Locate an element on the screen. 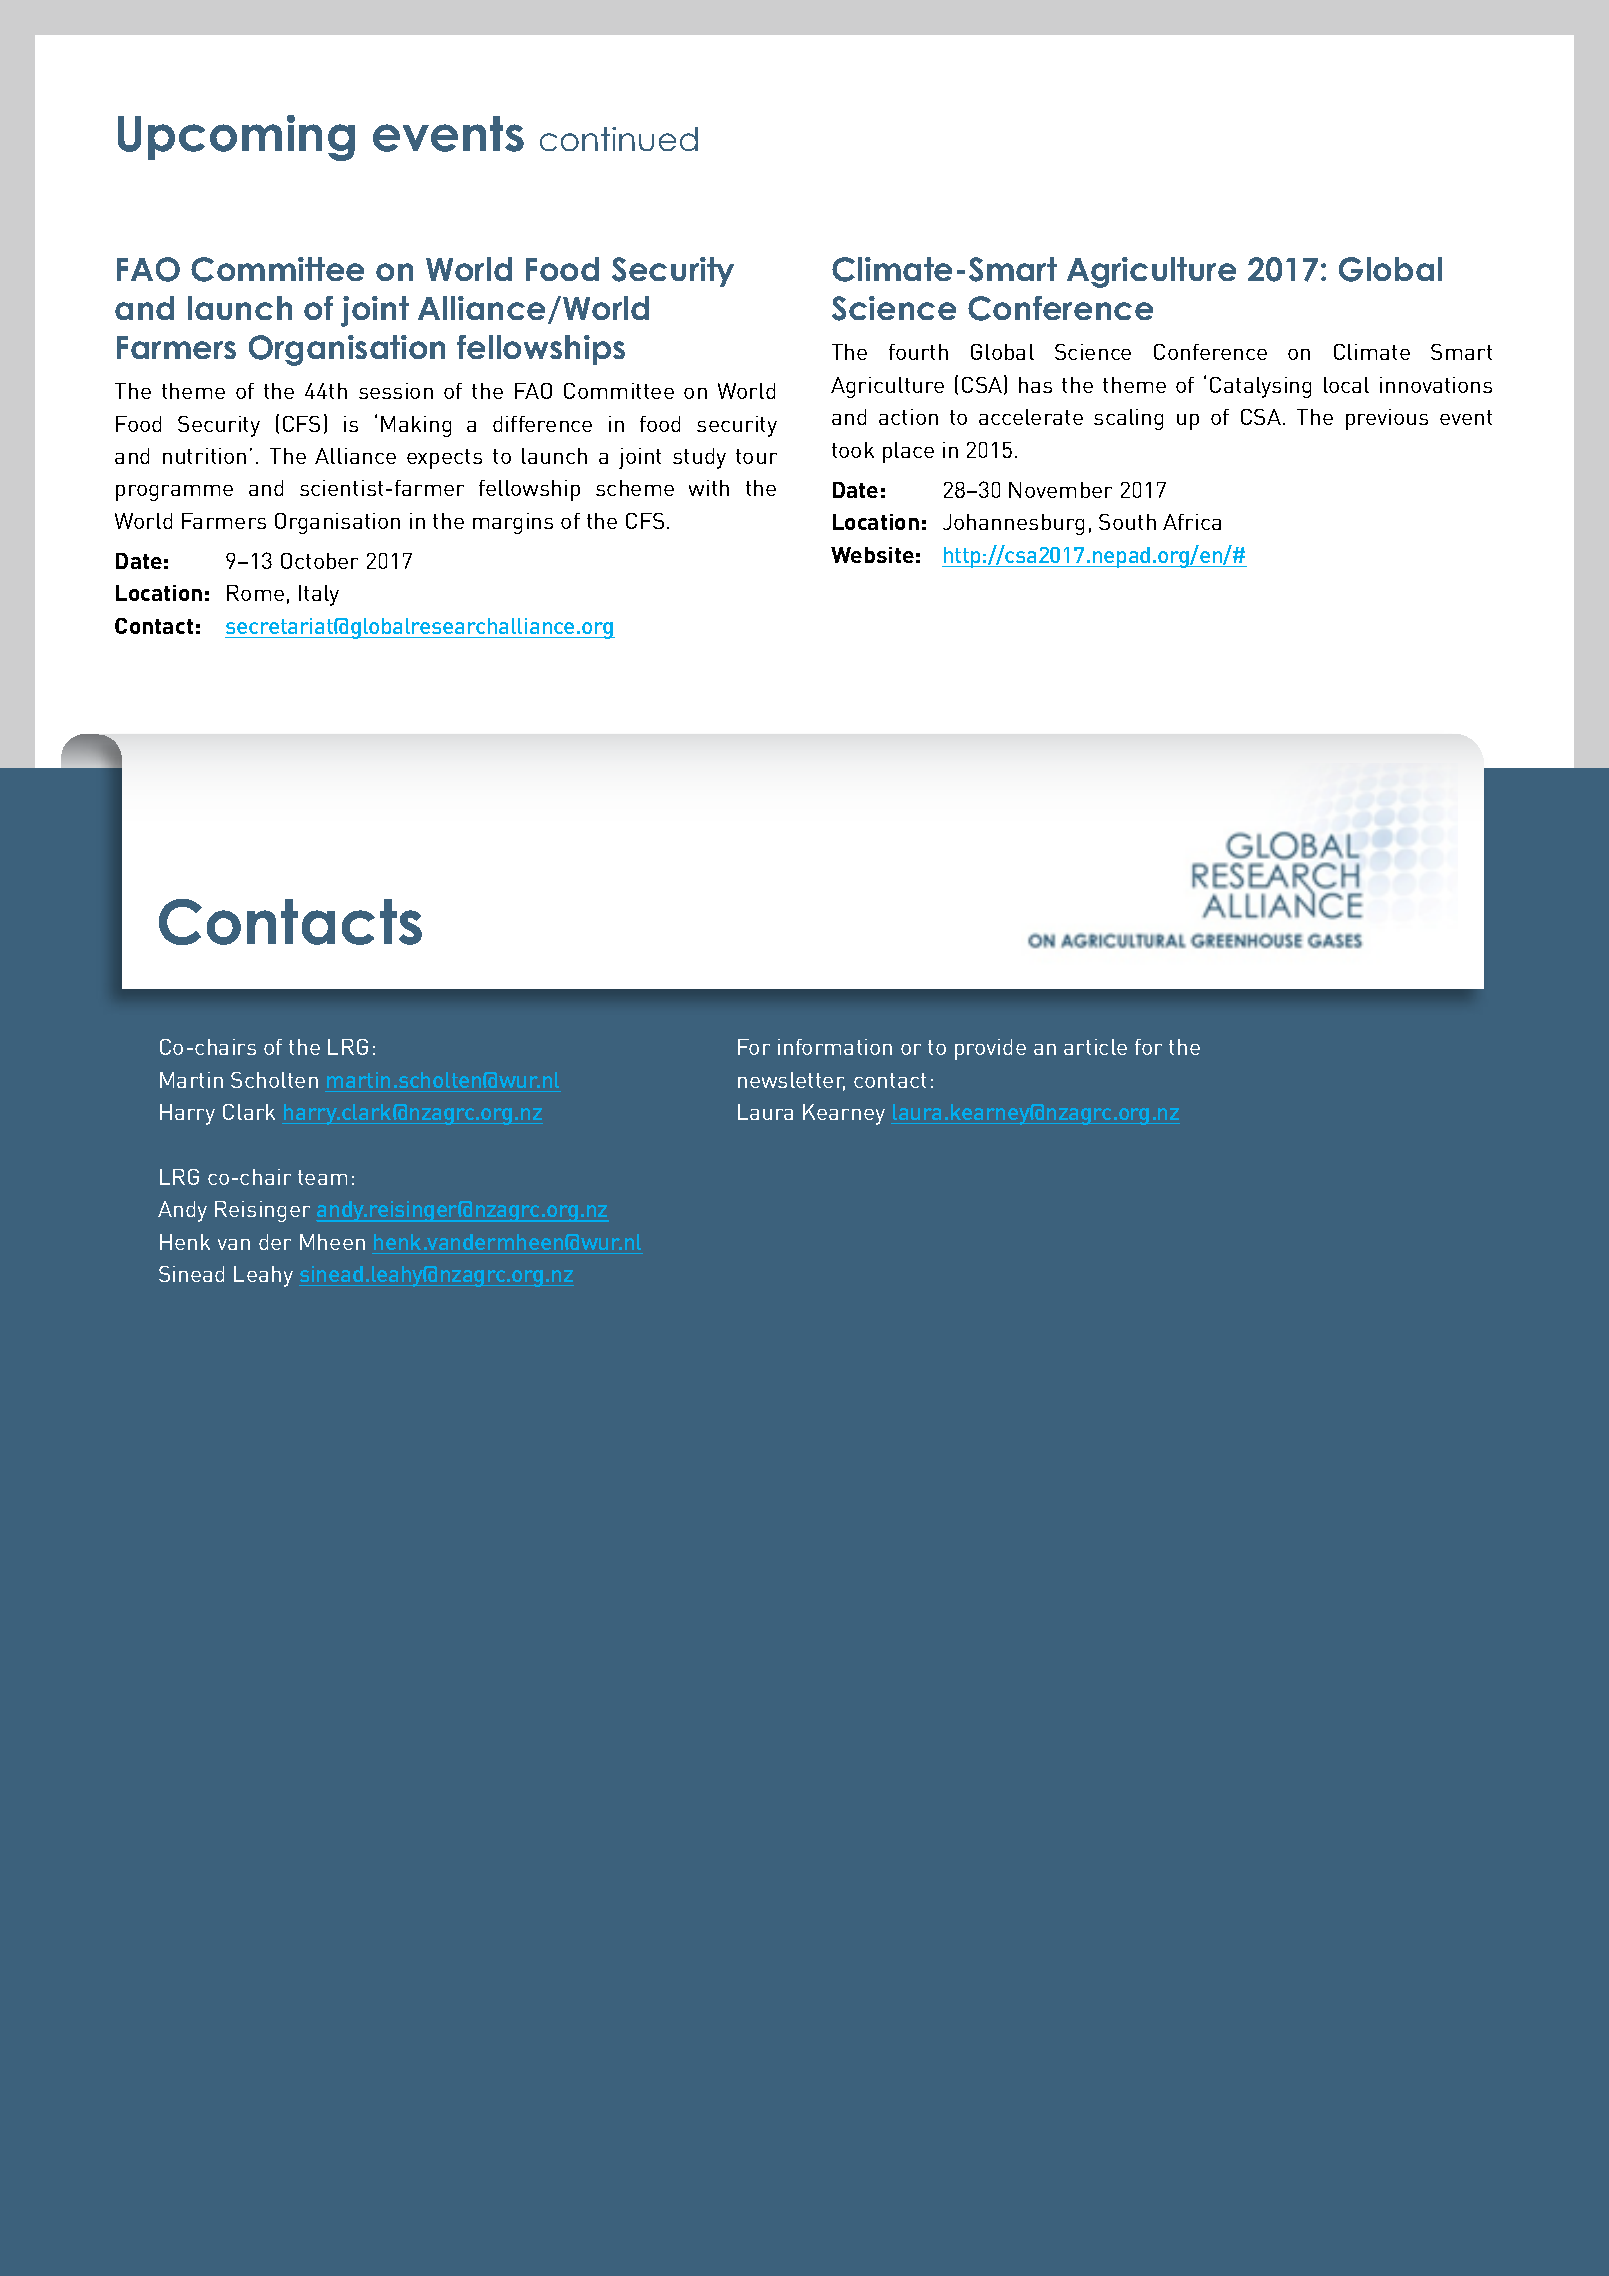 The width and height of the screenshot is (1609, 2276). session is located at coordinates (396, 391).
